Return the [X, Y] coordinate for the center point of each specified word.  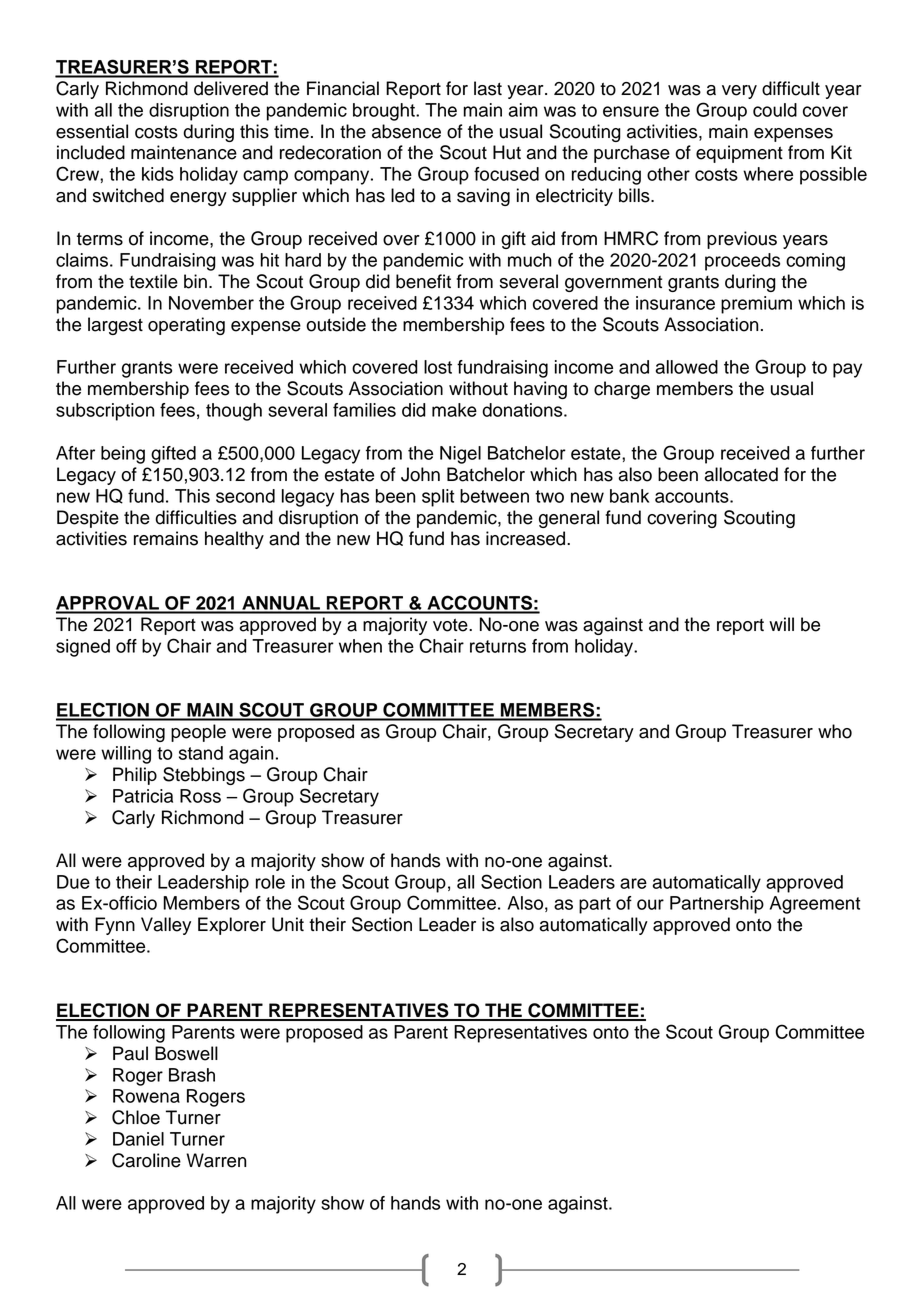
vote [451, 625]
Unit [288, 924]
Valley [166, 926]
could [775, 110]
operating [186, 326]
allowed [687, 367]
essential [92, 131]
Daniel [138, 1139]
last [488, 88]
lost [438, 367]
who [835, 731]
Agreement [815, 905]
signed [83, 648]
